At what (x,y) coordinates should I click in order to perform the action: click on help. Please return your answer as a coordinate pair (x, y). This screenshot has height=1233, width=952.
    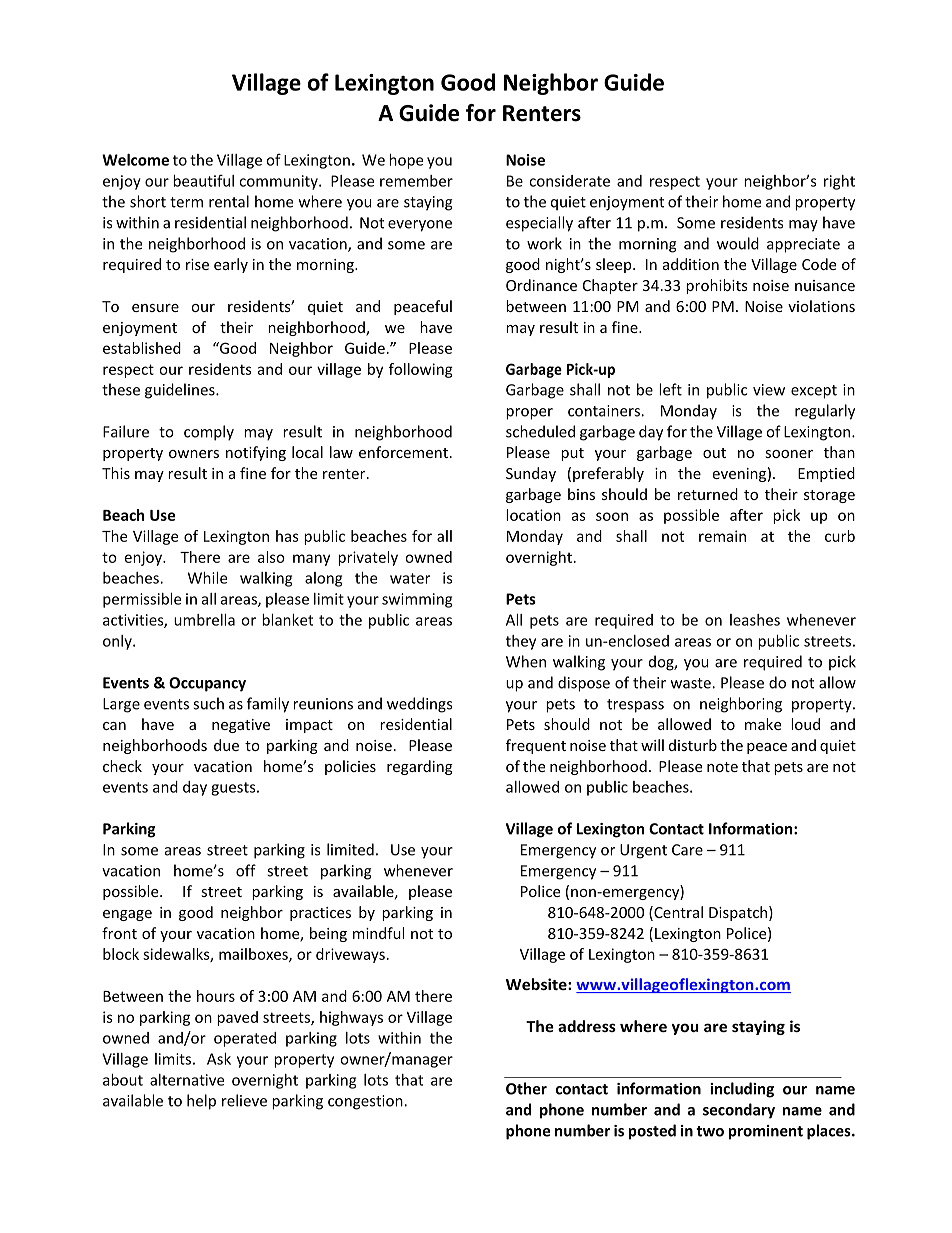
    Looking at the image, I should click on (201, 1102).
